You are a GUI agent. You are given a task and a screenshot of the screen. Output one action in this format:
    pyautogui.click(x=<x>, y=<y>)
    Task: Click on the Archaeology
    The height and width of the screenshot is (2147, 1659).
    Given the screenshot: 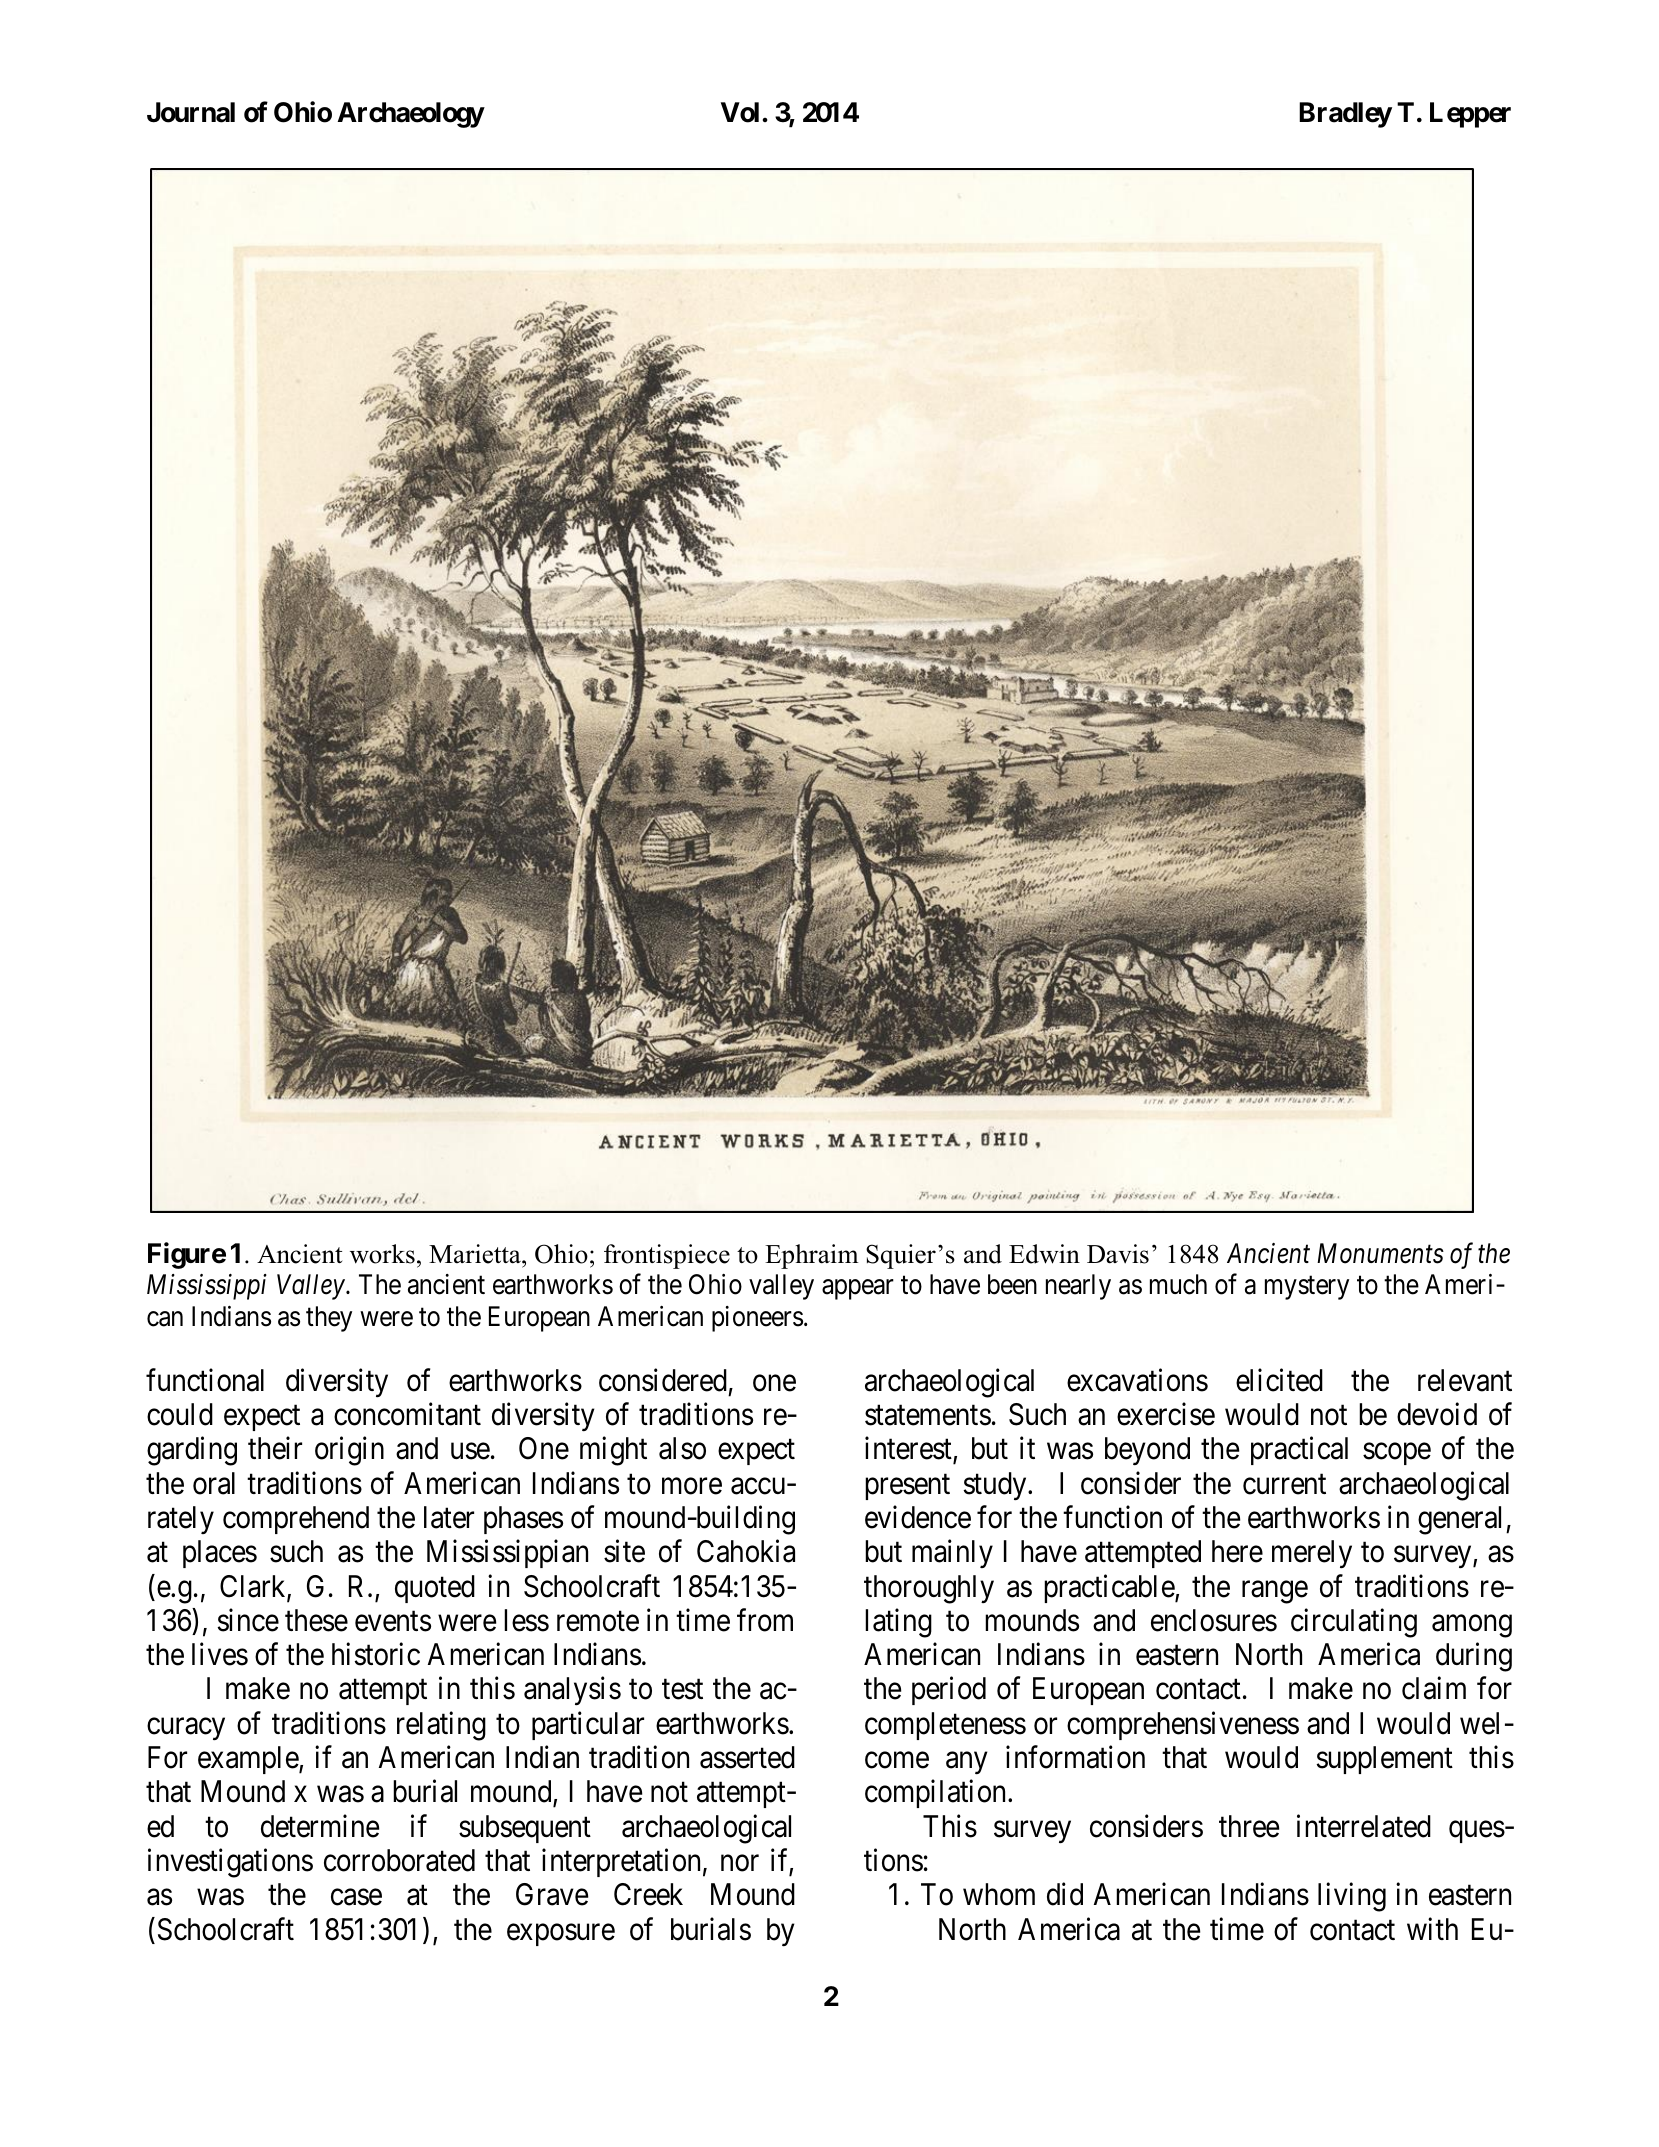 What is the action you would take?
    pyautogui.click(x=411, y=115)
